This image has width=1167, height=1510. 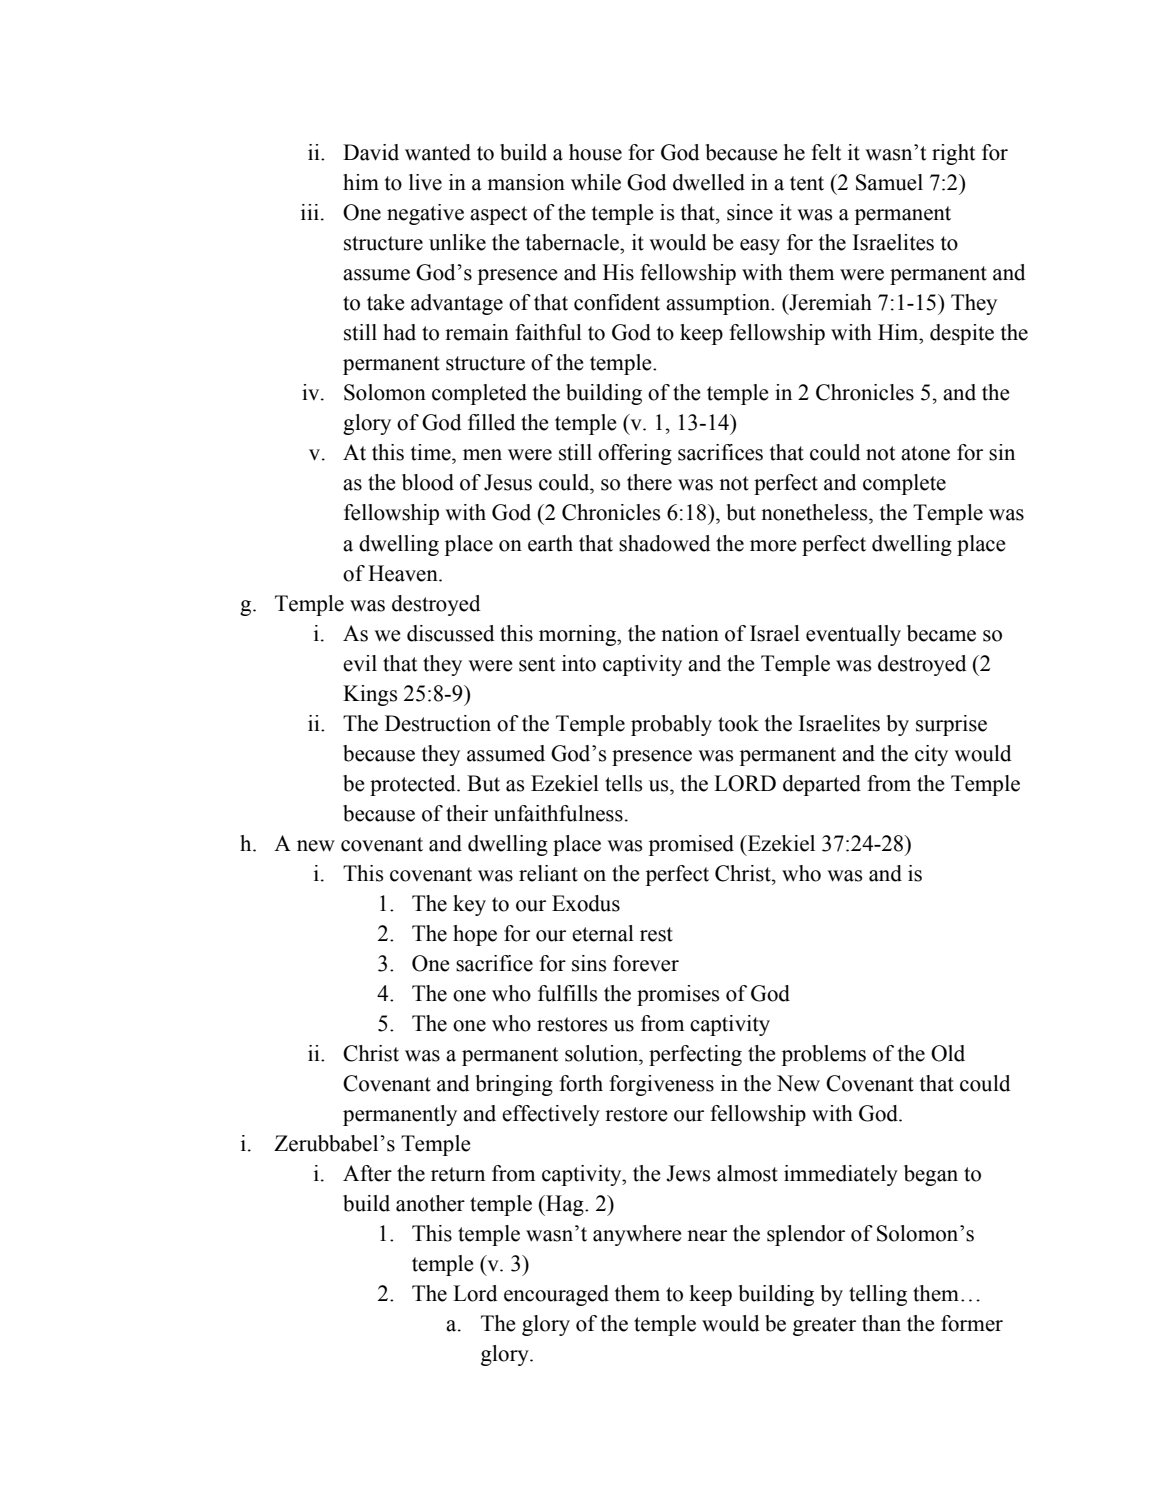 I want to click on Destruction, so click(x=438, y=723).
